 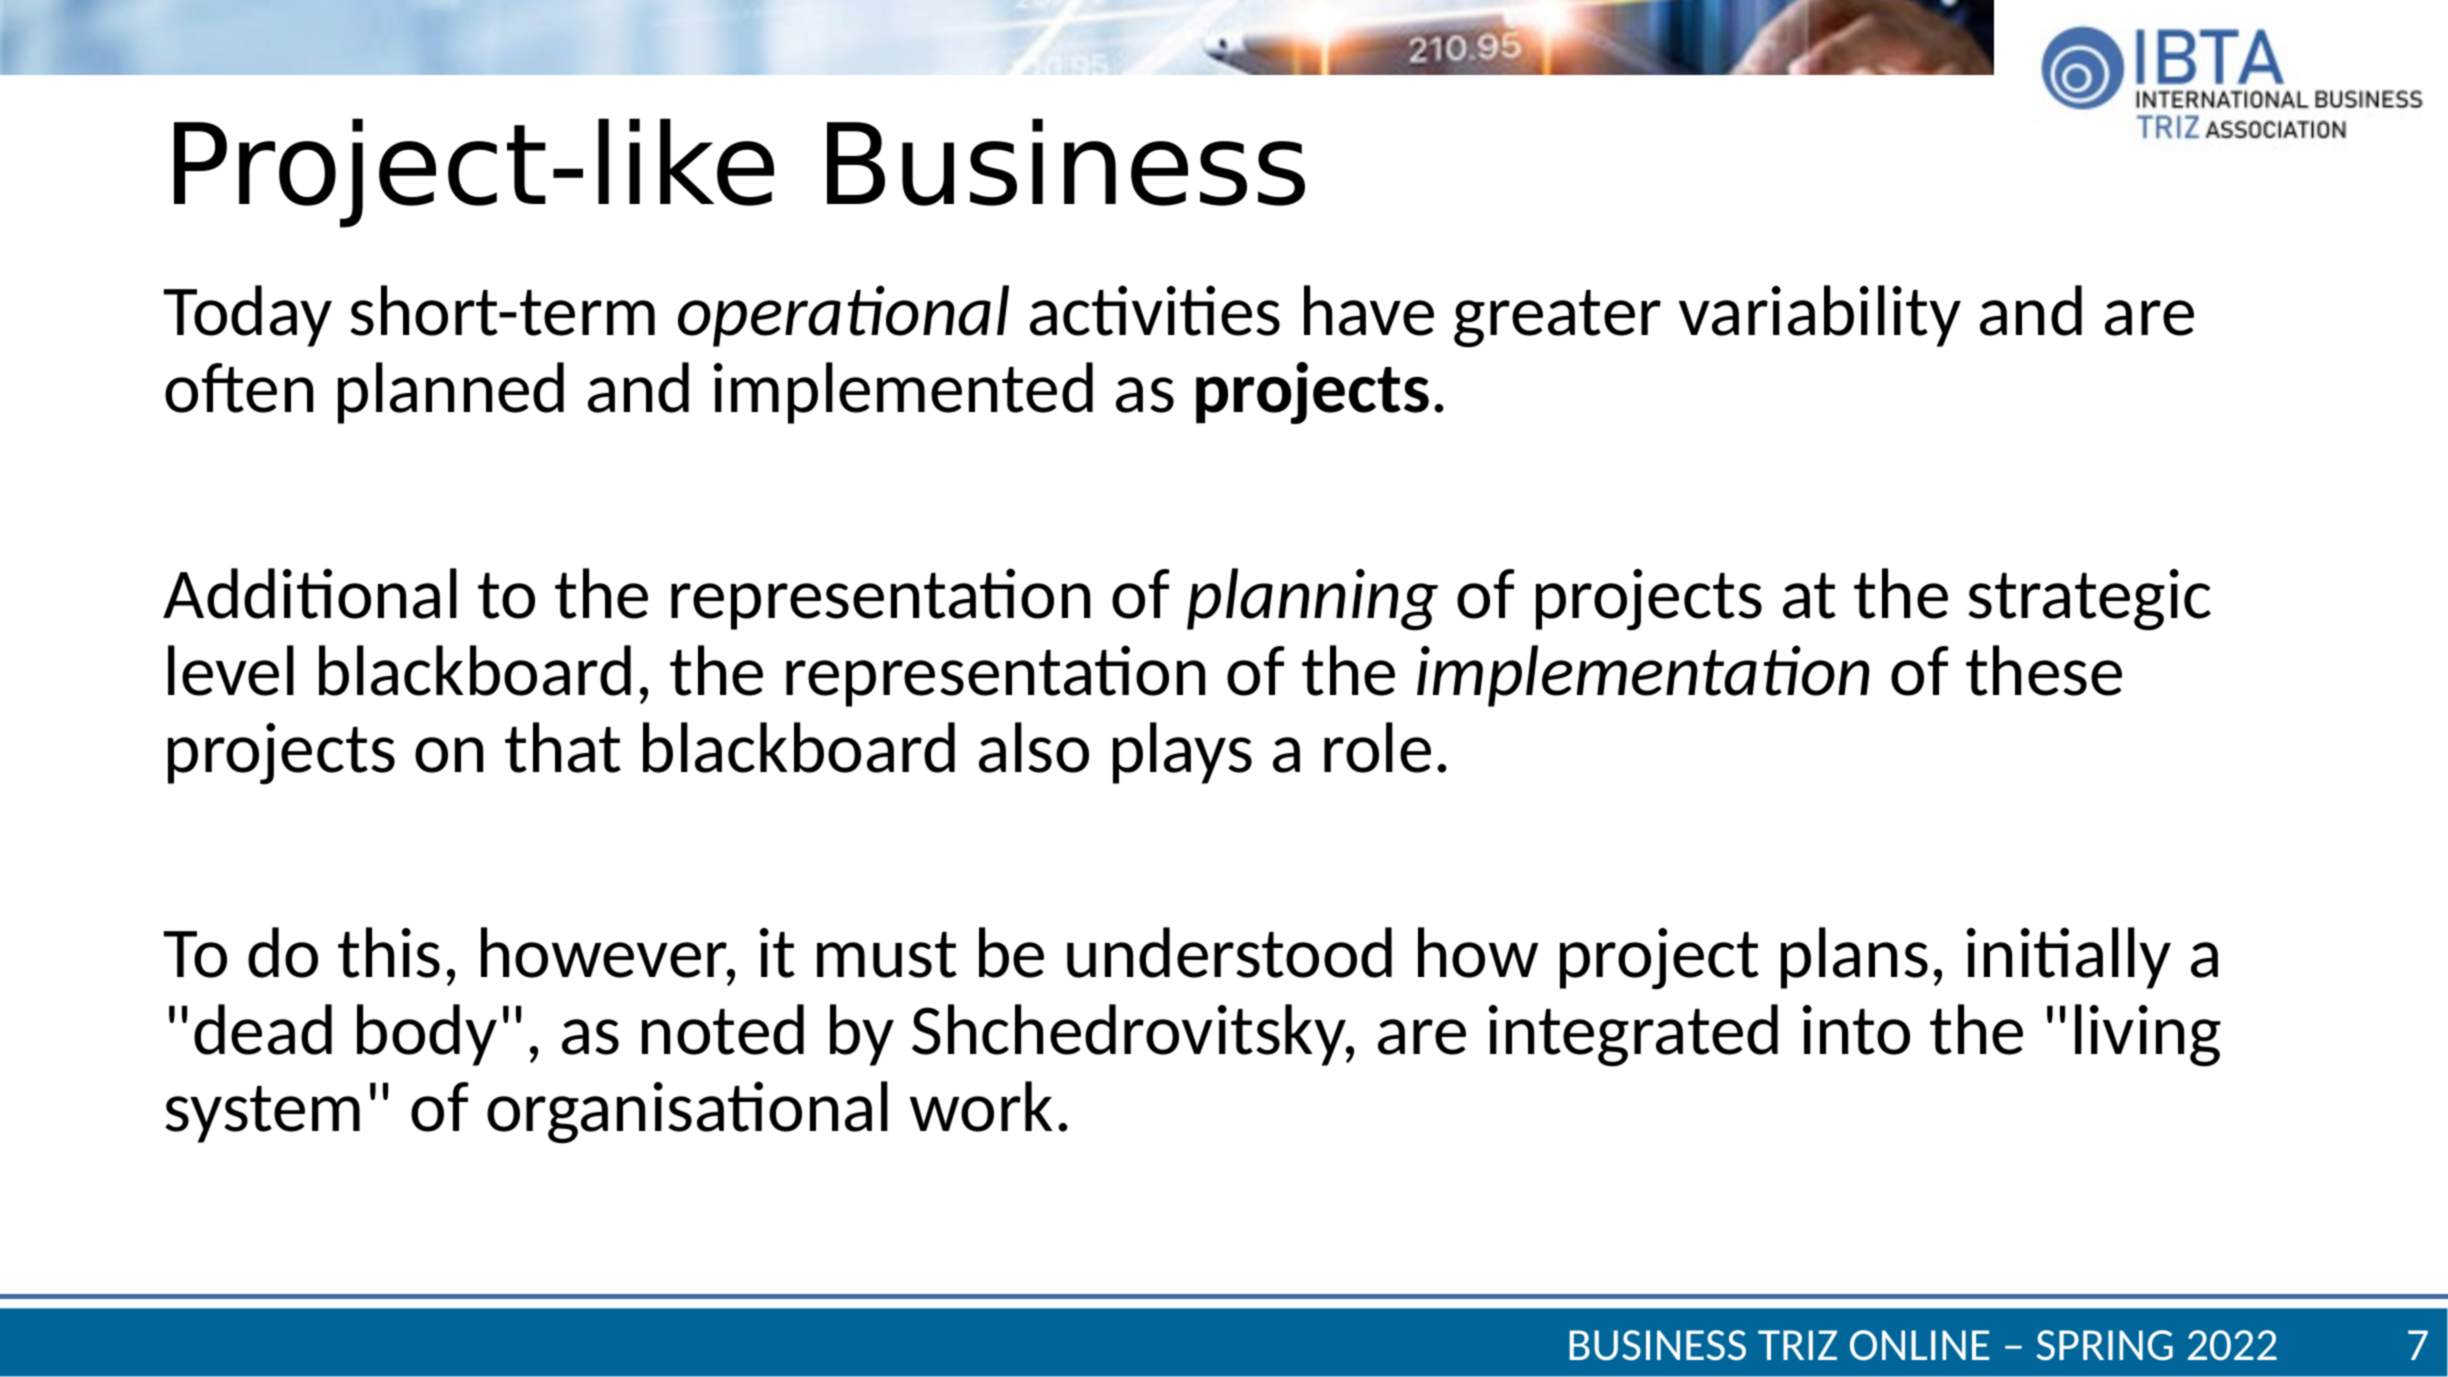 What do you see at coordinates (1182, 753) in the screenshot?
I see `plays` at bounding box center [1182, 753].
